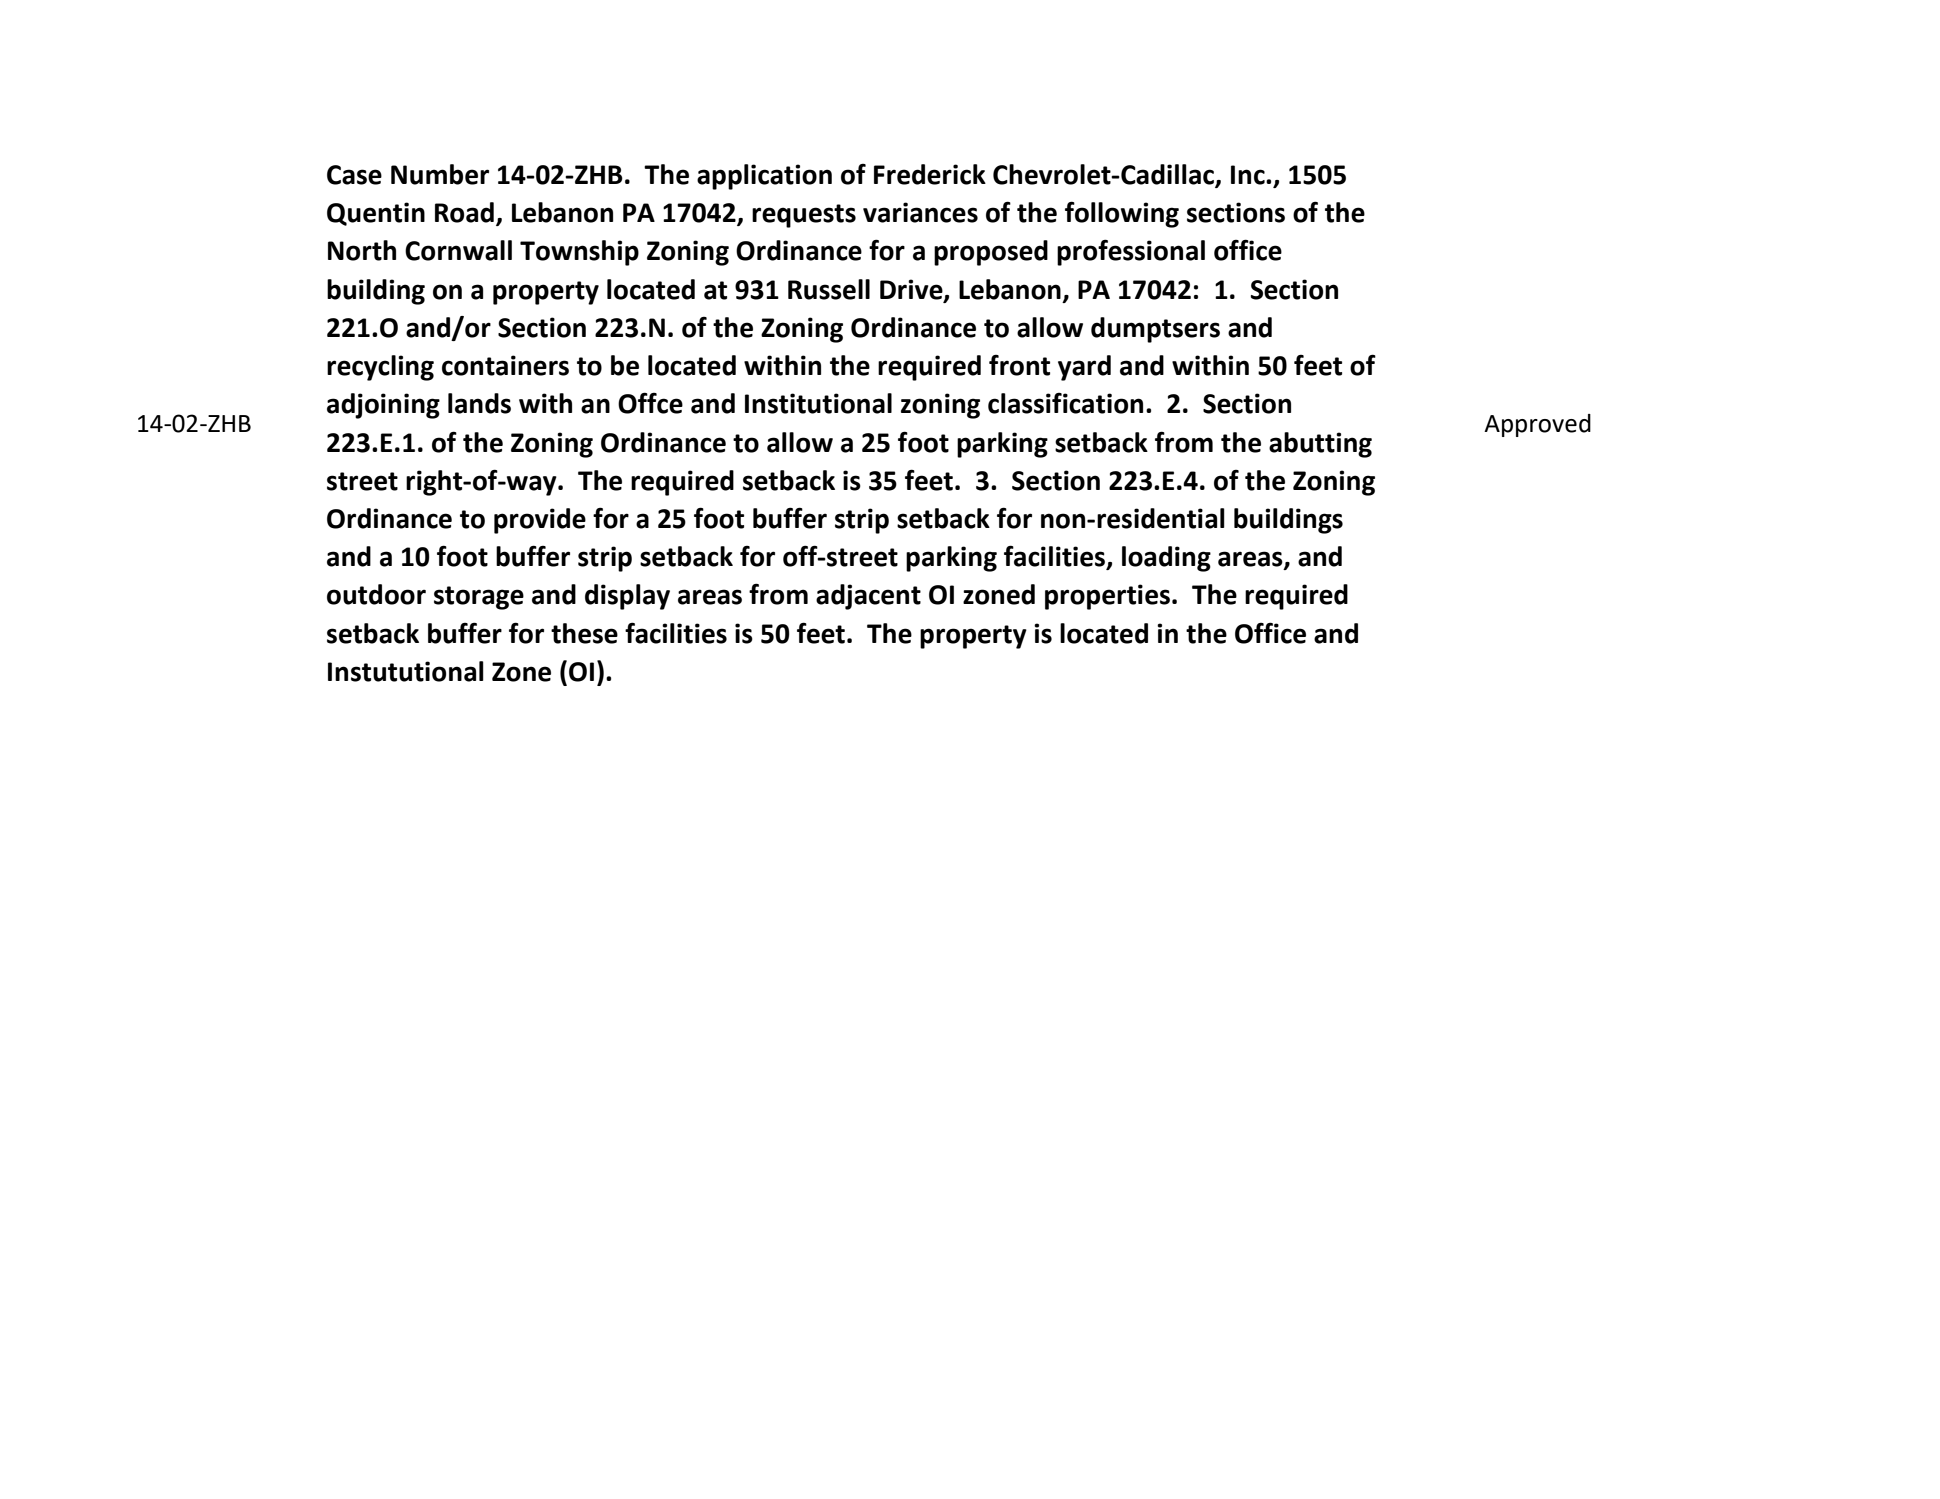 This image has height=1499, width=1940. I want to click on front, so click(1019, 365).
